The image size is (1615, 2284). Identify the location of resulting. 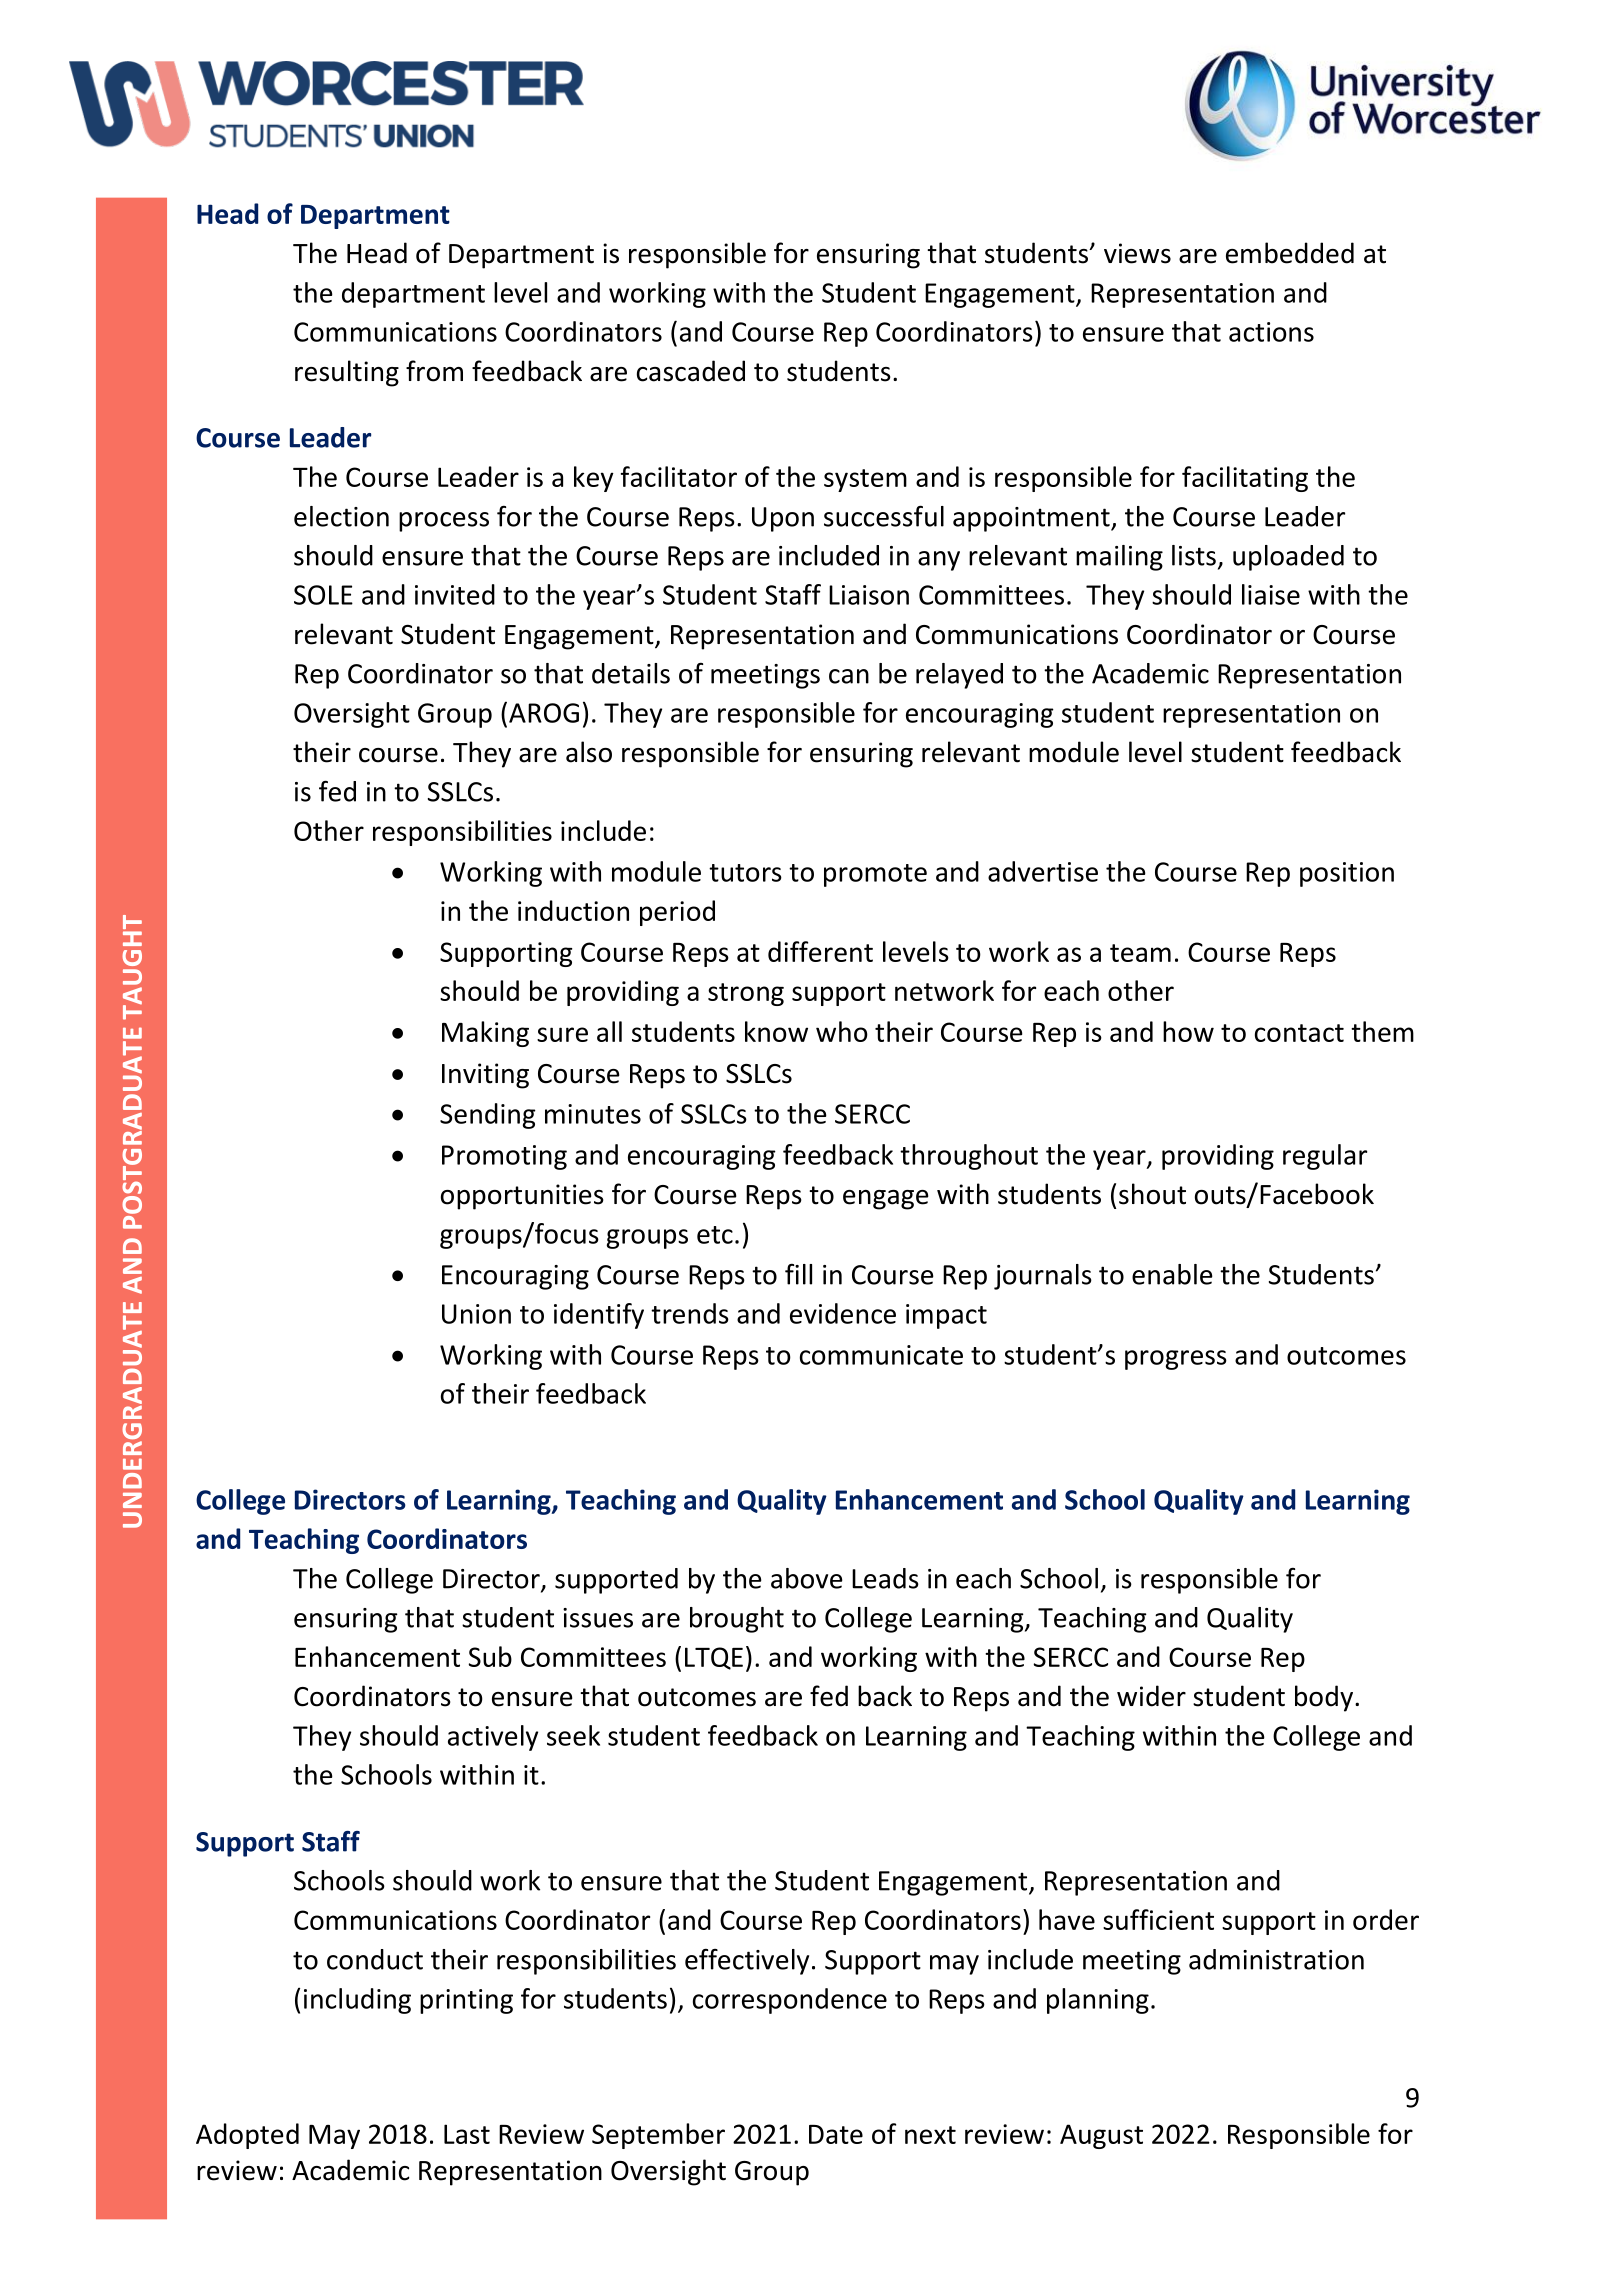
(347, 373).
